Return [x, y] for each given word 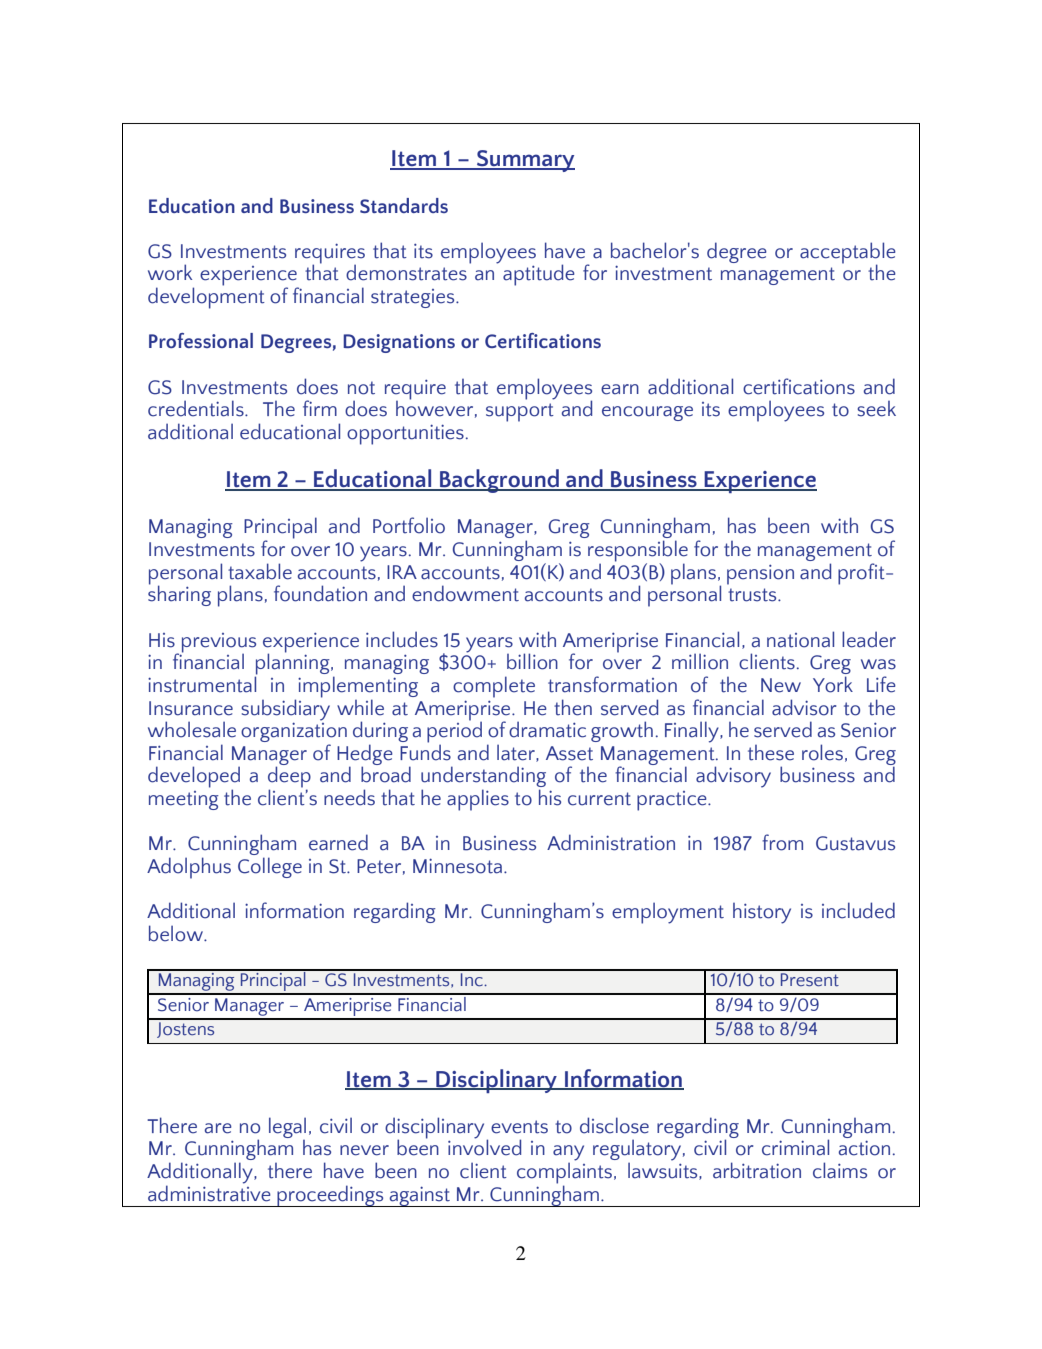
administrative [209, 1192]
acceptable [848, 254]
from [782, 842]
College [270, 867]
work [170, 272]
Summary [525, 161]
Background [499, 481]
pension [760, 575]
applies [478, 800]
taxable [260, 571]
